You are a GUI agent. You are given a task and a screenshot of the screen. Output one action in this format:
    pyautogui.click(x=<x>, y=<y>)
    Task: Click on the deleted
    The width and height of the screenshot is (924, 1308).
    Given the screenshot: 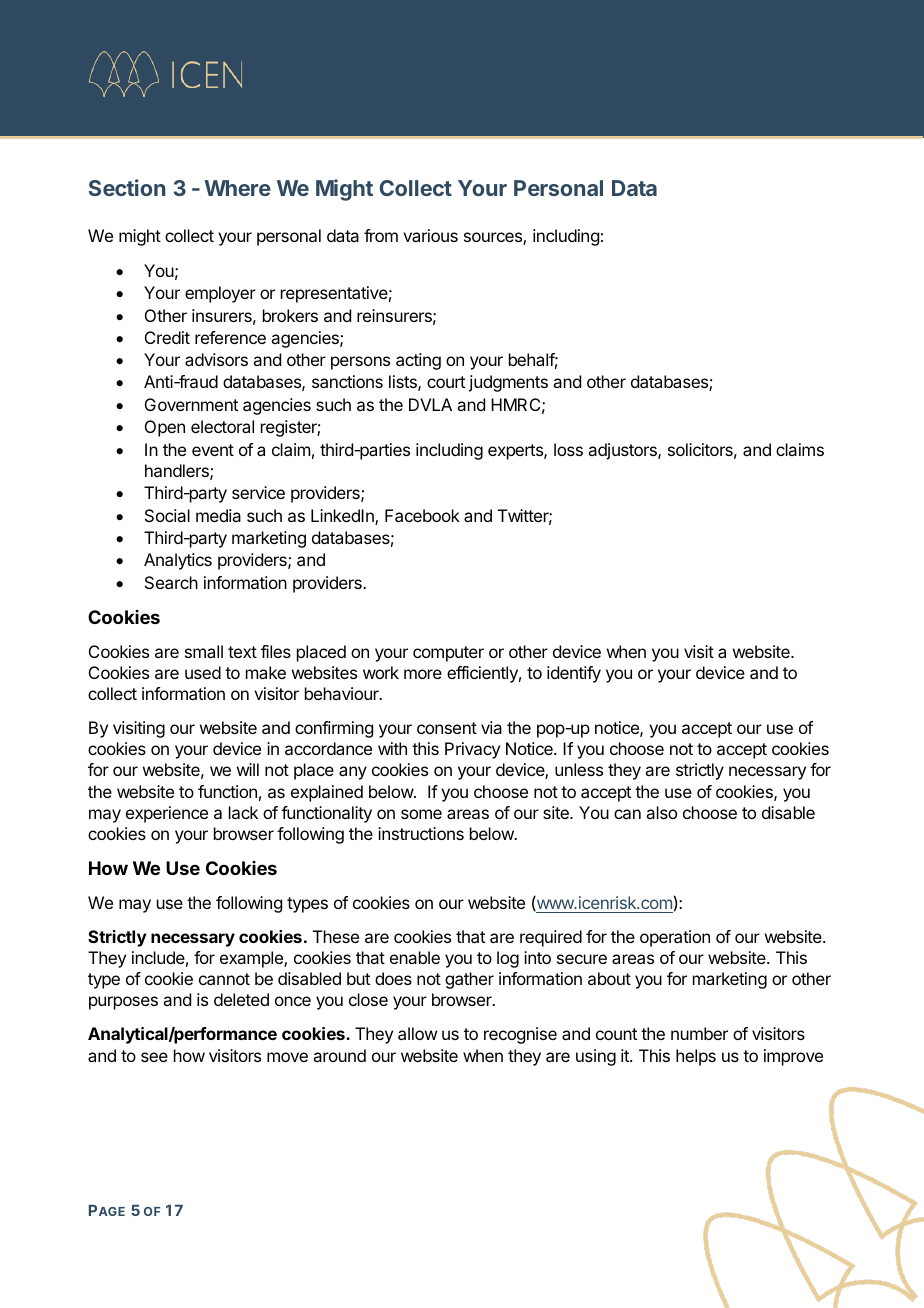 What is the action you would take?
    pyautogui.click(x=241, y=999)
